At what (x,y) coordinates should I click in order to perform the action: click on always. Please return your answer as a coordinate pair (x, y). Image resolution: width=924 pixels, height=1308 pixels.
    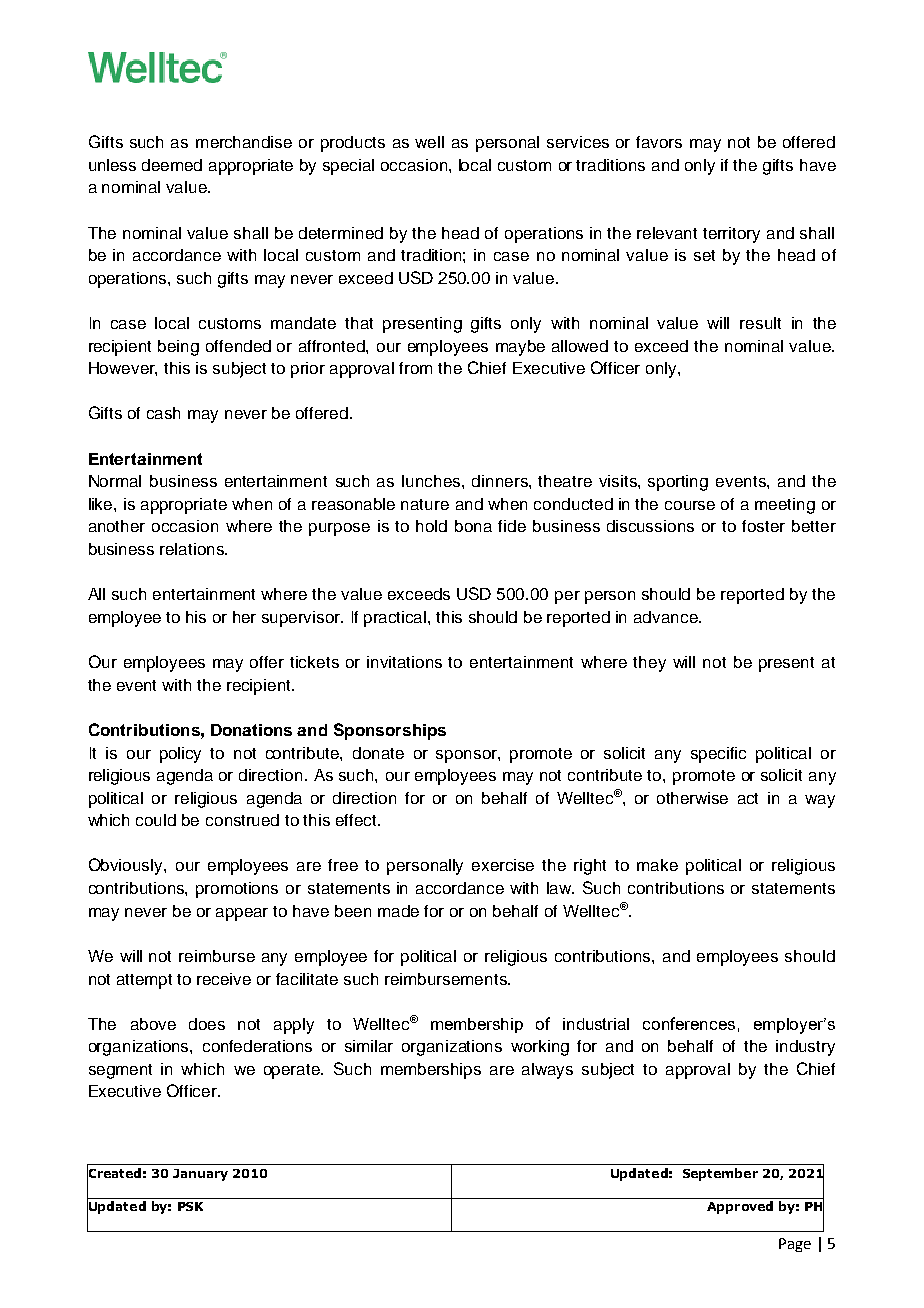
    Looking at the image, I should click on (547, 1071).
